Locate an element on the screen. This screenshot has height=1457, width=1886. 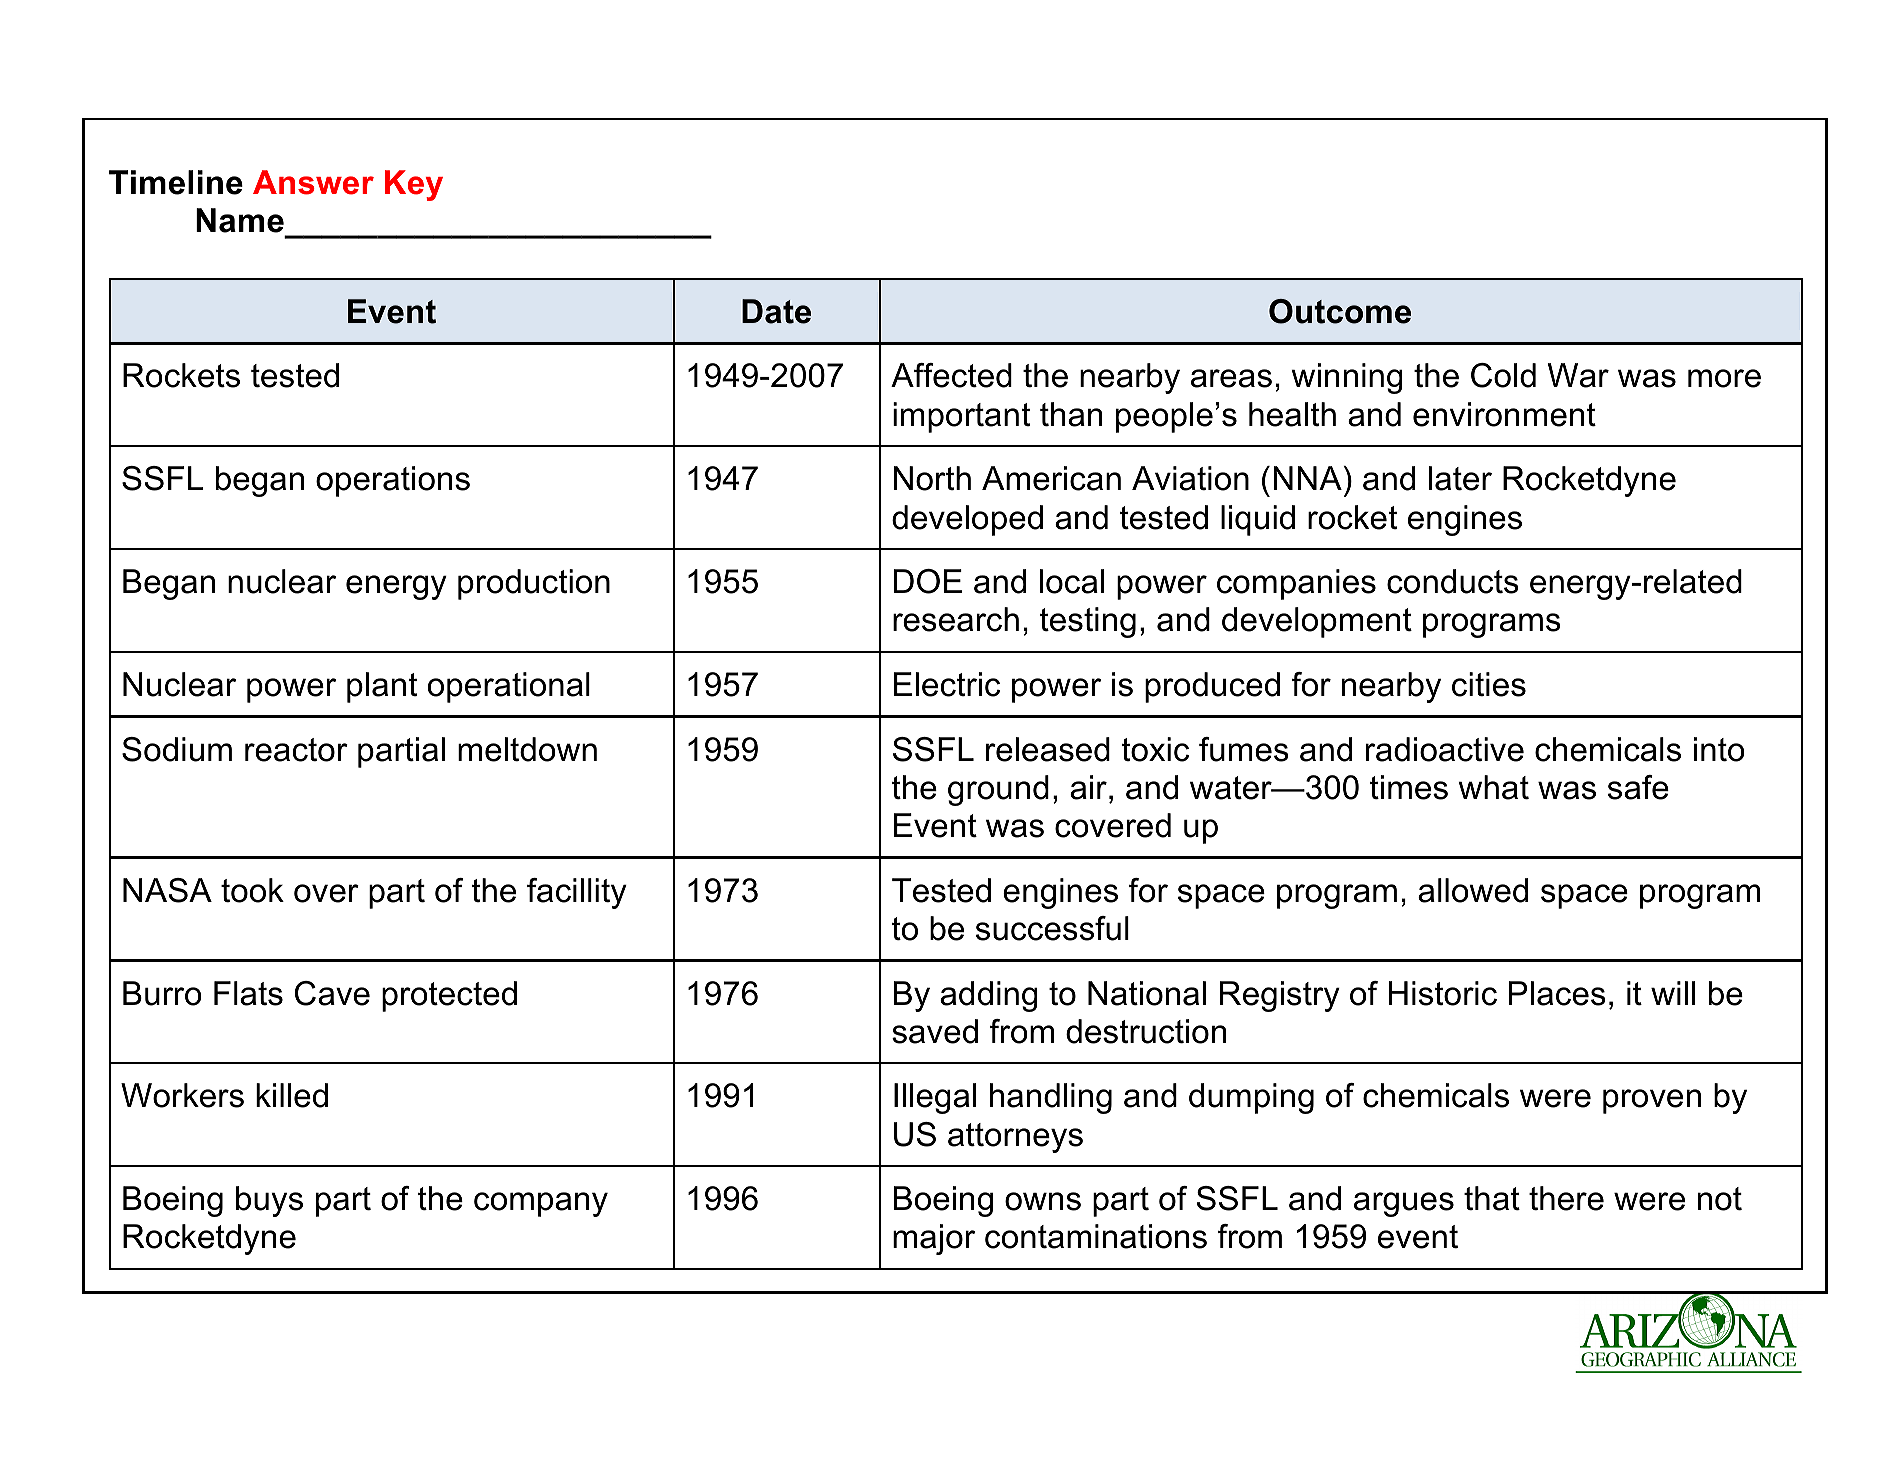
buys is located at coordinates (269, 1201).
